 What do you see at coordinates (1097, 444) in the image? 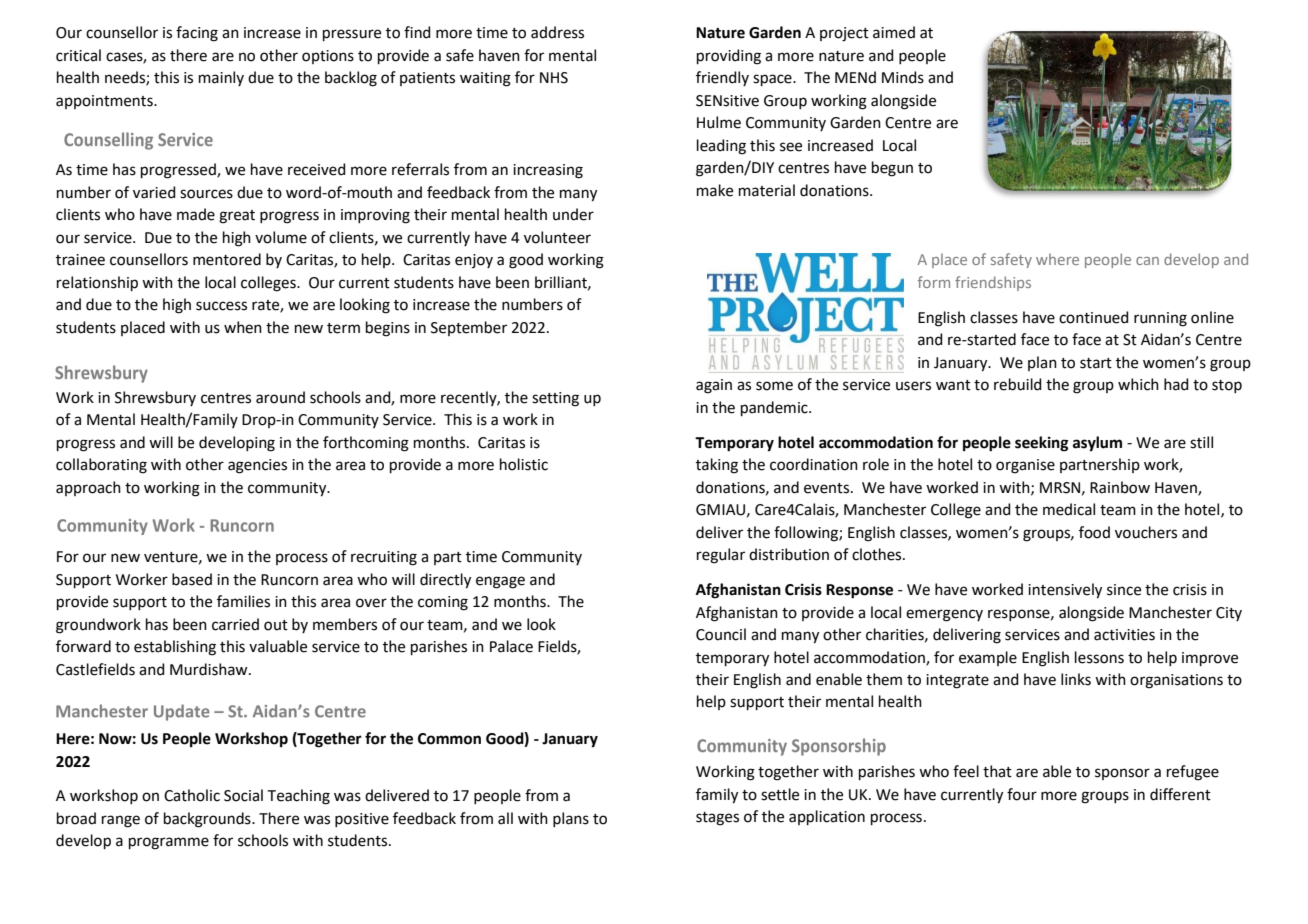
I see `asylum` at bounding box center [1097, 444].
